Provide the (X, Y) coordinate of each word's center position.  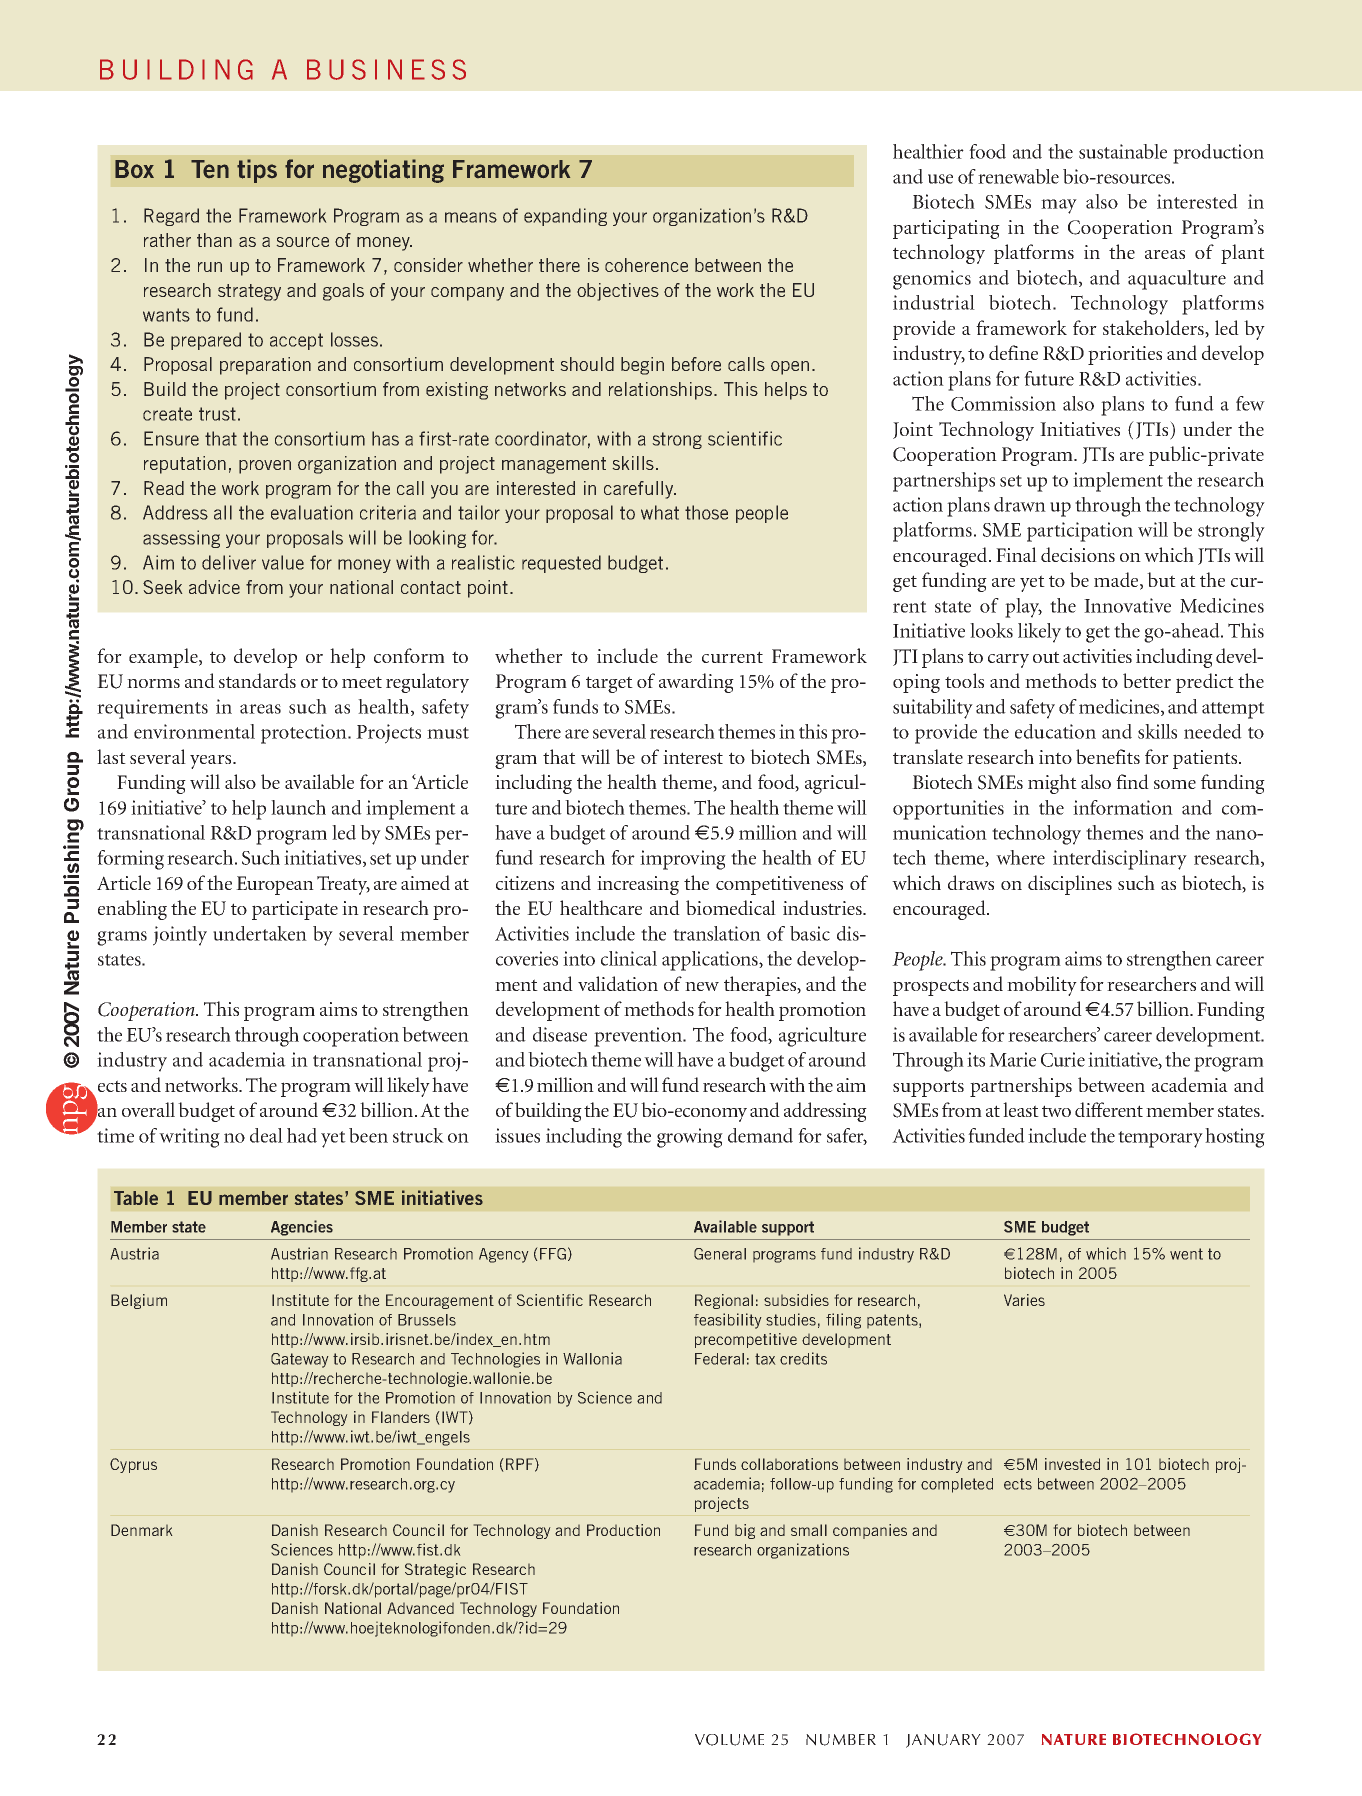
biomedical (731, 907)
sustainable (1123, 151)
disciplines (1070, 885)
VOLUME (729, 1740)
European (275, 885)
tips (257, 171)
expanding (565, 217)
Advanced (420, 1608)
